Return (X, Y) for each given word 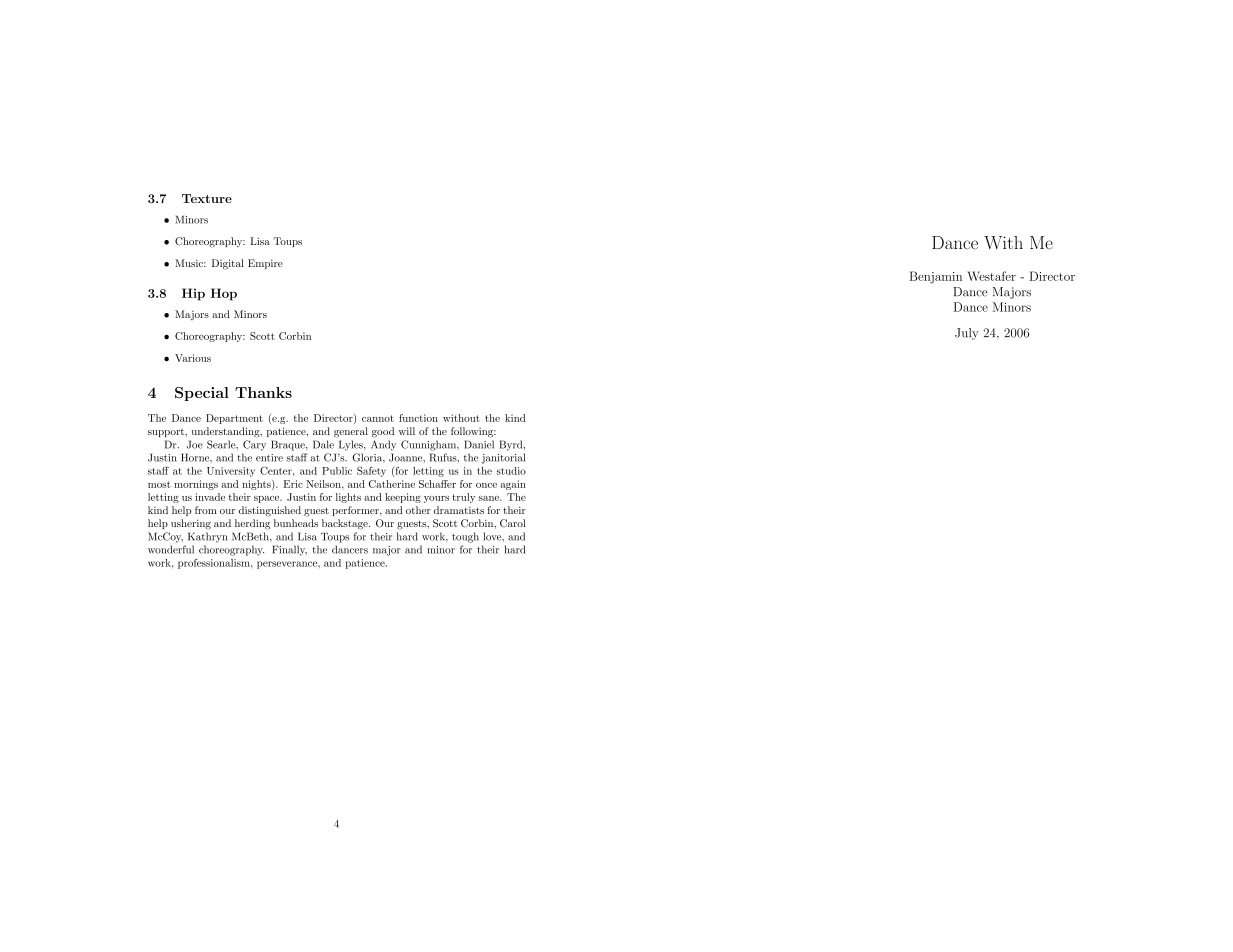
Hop (224, 294)
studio (511, 471)
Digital (228, 264)
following (473, 432)
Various (193, 358)
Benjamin (935, 277)
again (513, 485)
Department (234, 419)
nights (257, 485)
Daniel (479, 444)
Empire (265, 264)
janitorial (503, 458)
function (418, 418)
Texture (207, 198)
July (967, 334)
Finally (289, 550)
